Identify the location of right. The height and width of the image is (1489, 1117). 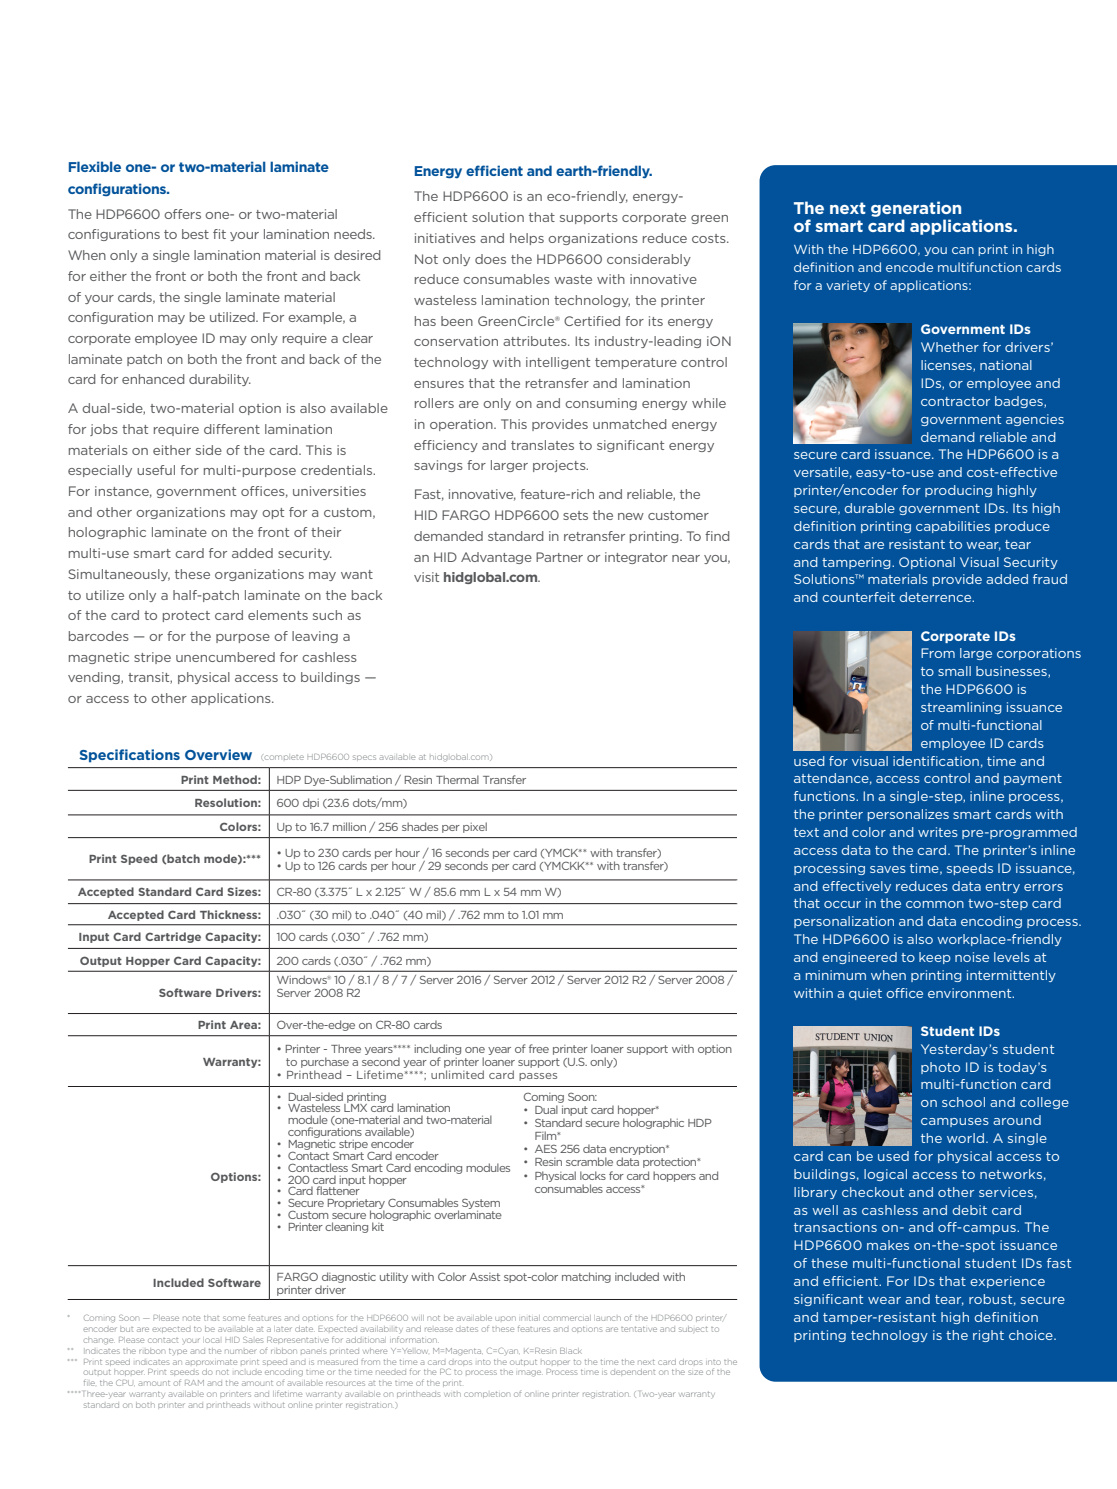
(988, 1336).
